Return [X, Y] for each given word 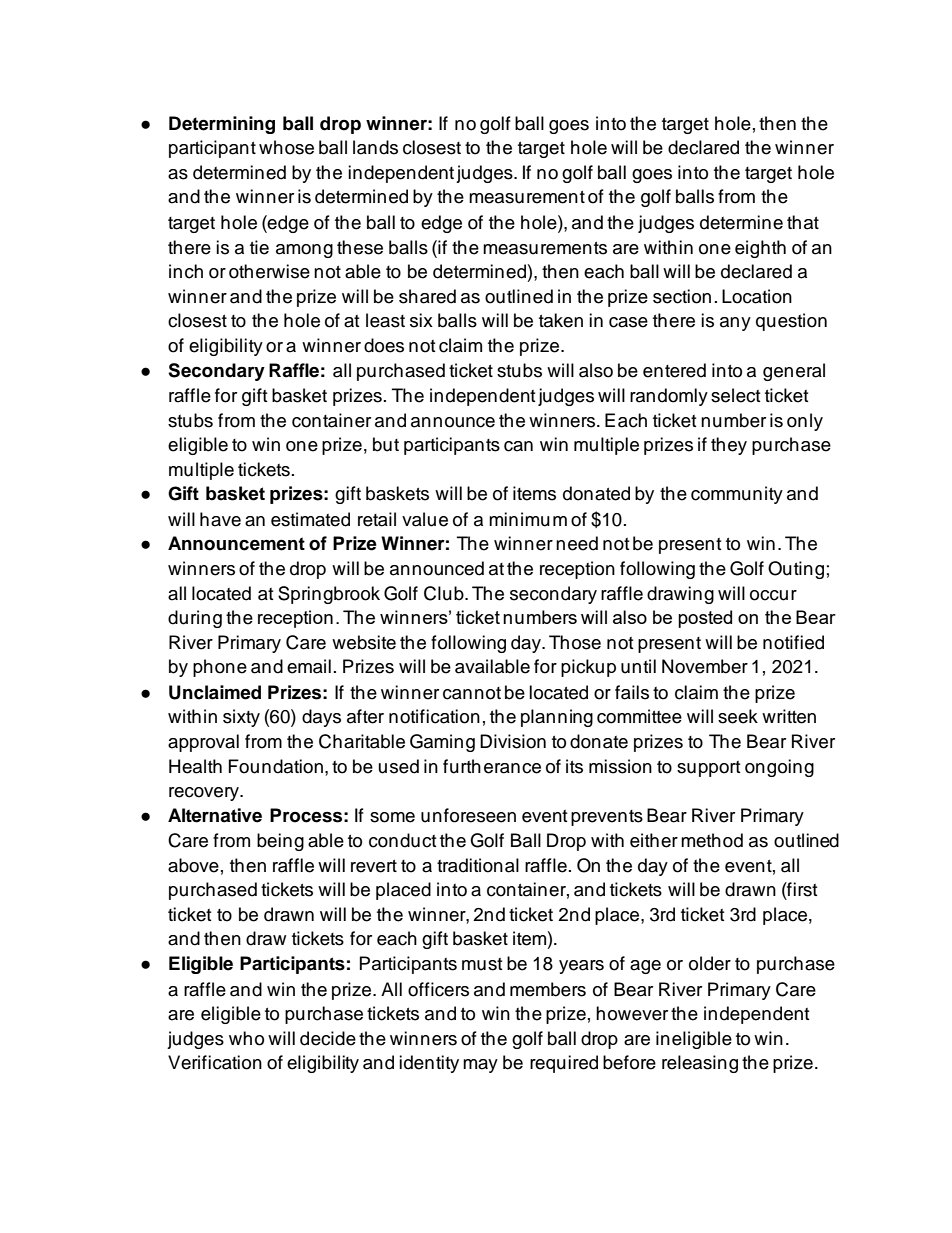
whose [286, 147]
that [803, 222]
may [480, 1066]
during [195, 619]
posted [705, 619]
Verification [215, 1062]
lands [375, 147]
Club [445, 593]
